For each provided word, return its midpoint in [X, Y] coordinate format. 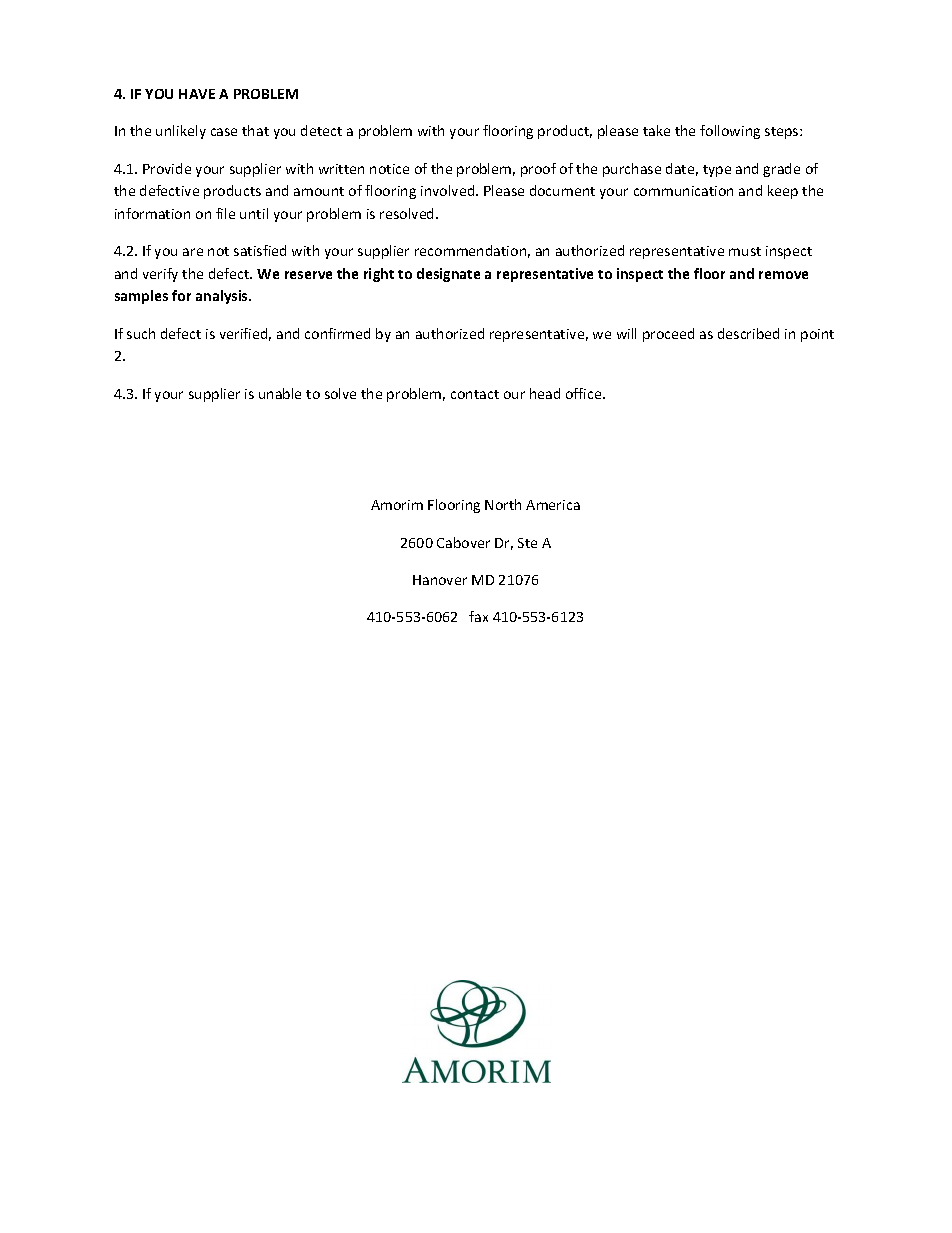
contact [475, 394]
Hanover [440, 580]
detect [321, 130]
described [748, 333]
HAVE [197, 94]
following [730, 132]
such [141, 333]
